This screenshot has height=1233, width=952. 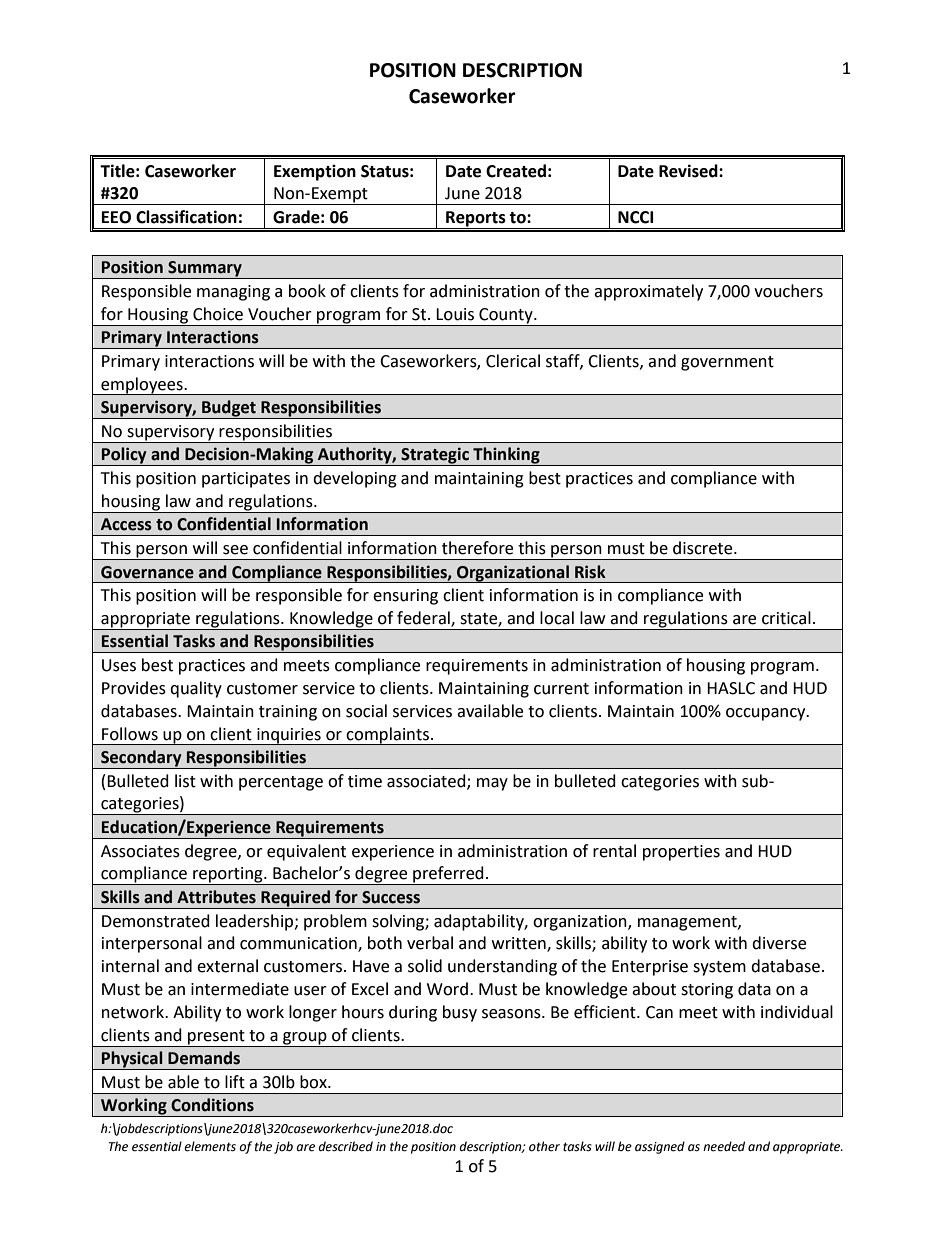 What do you see at coordinates (477, 548) in the screenshot?
I see `therefore` at bounding box center [477, 548].
